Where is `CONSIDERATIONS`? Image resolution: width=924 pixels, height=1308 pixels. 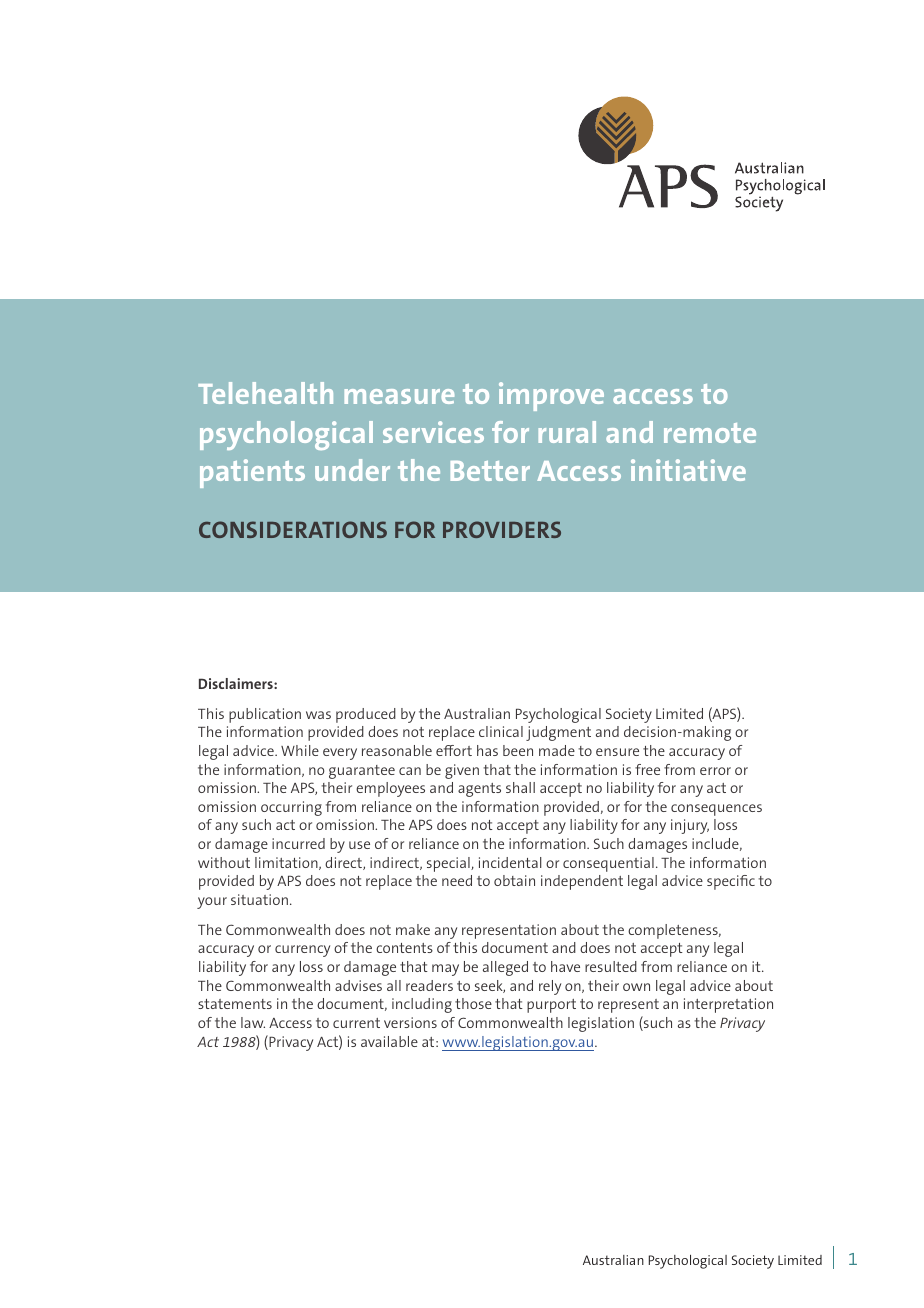 CONSIDERATIONS is located at coordinates (293, 529).
